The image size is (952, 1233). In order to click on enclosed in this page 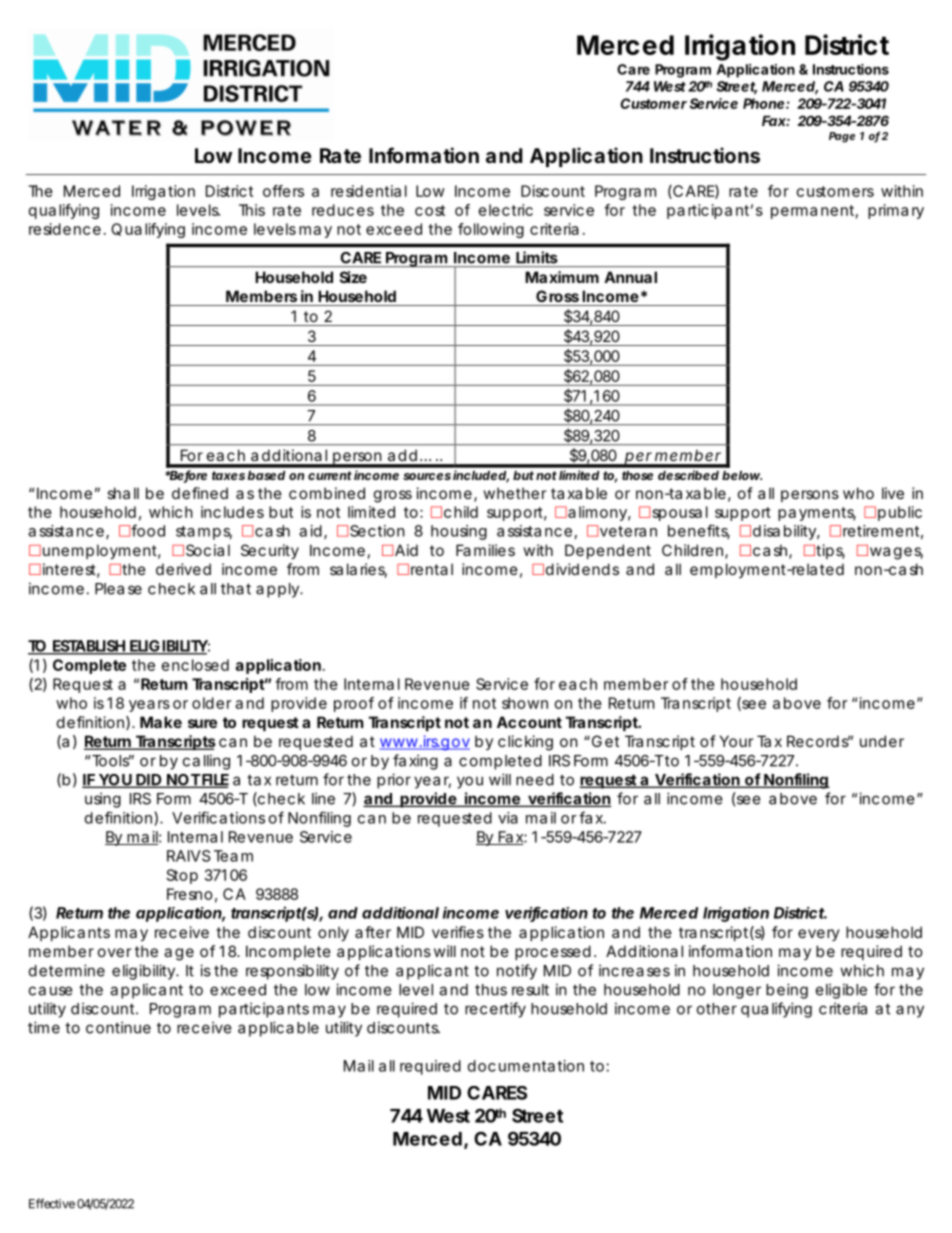, I will do `click(195, 665)`.
